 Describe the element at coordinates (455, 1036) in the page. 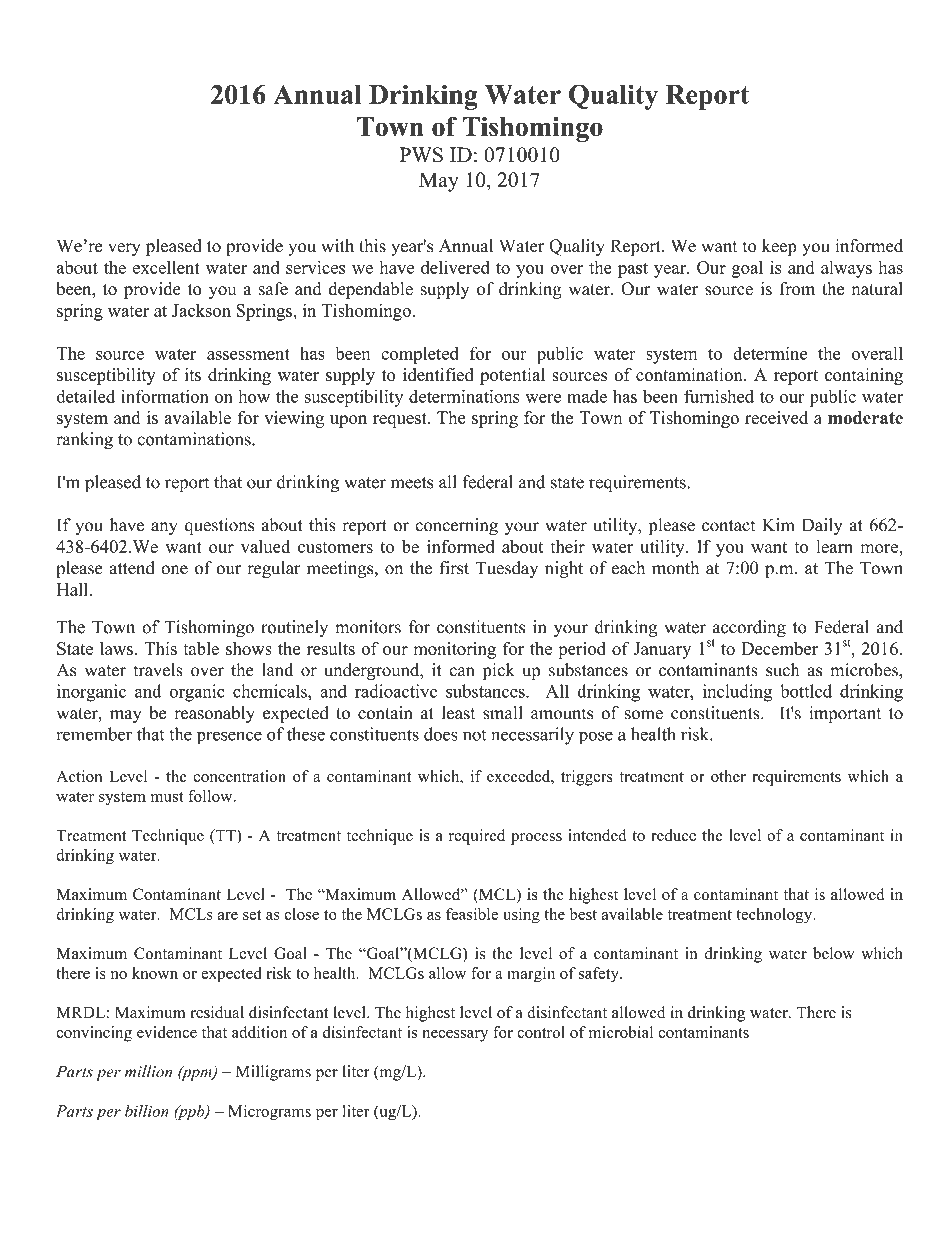

I see `necessary` at that location.
